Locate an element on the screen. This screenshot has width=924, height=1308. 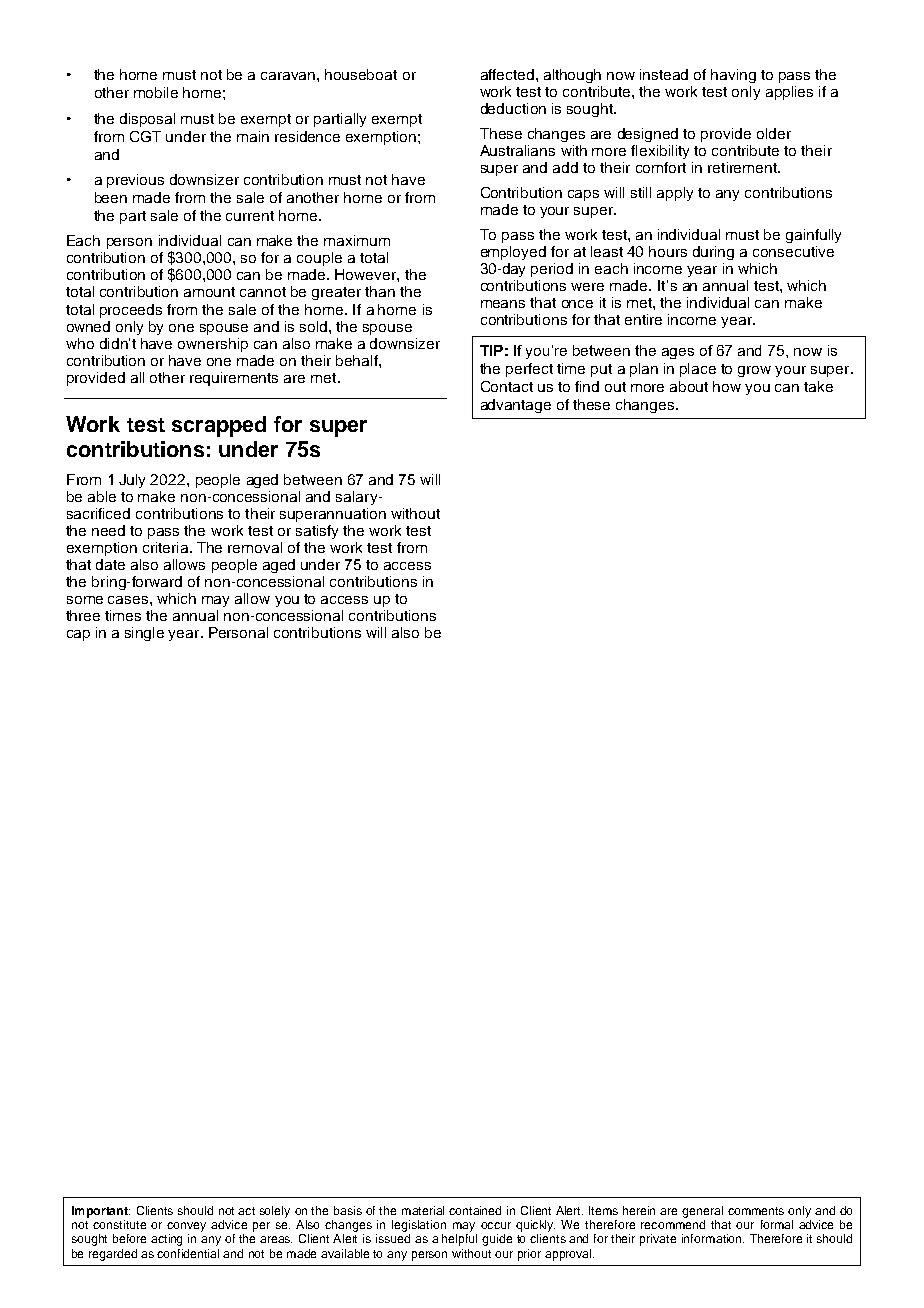
having is located at coordinates (733, 76).
